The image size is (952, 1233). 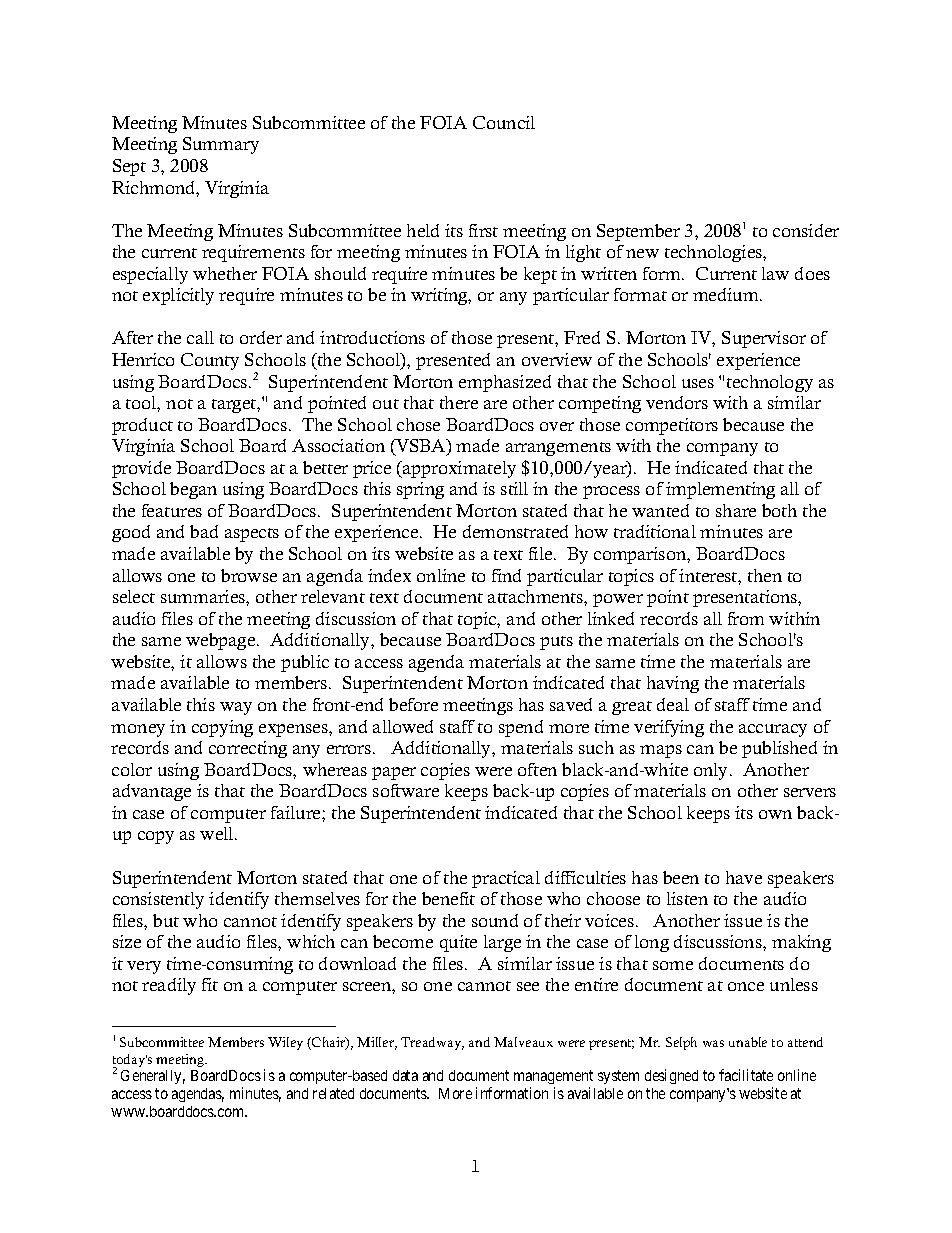 I want to click on only, so click(x=712, y=771).
